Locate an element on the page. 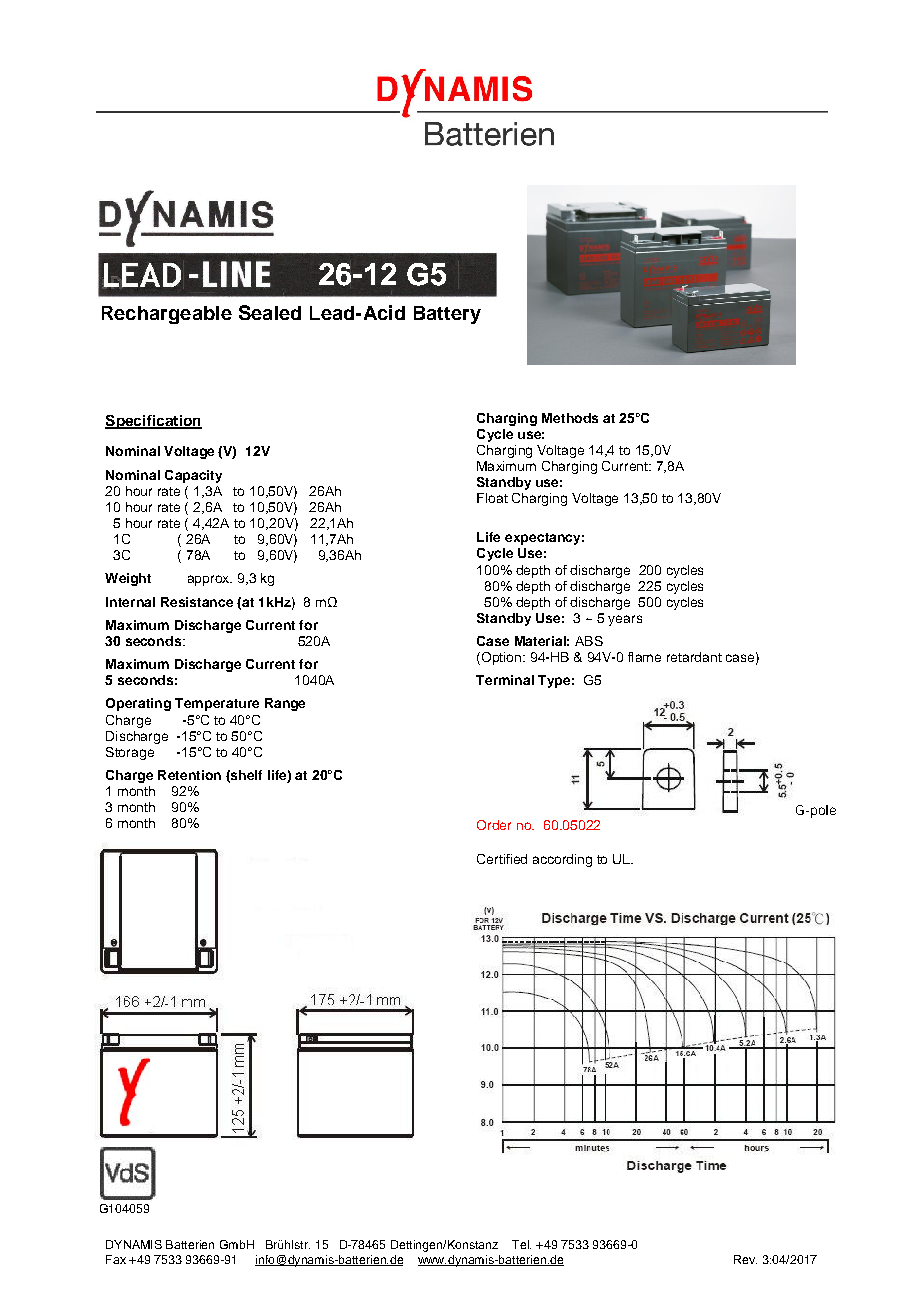 The image size is (924, 1308). Tel is located at coordinates (521, 1244).
